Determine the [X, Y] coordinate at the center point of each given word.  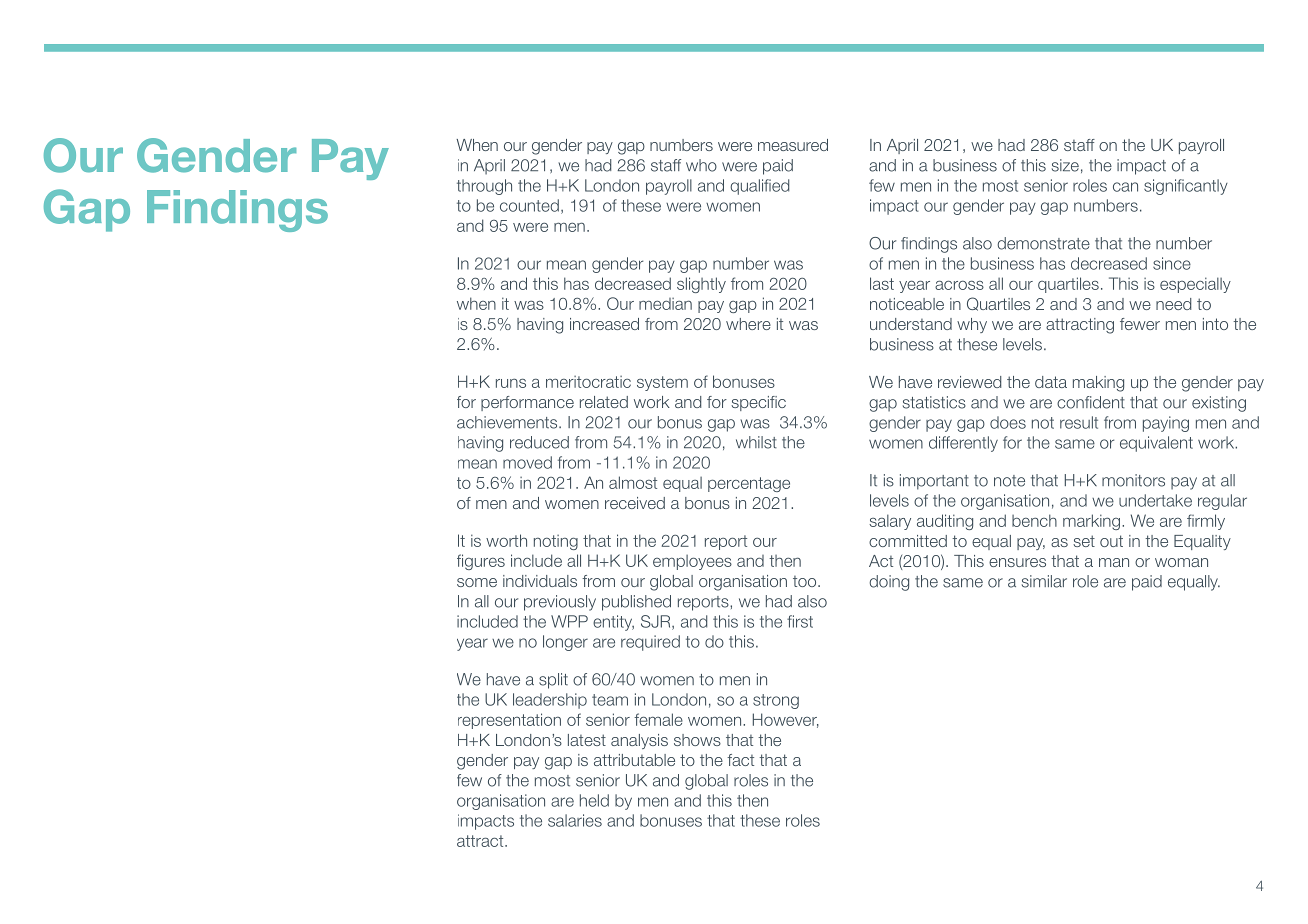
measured [793, 145]
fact [740, 760]
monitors [1133, 480]
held [594, 800]
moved [527, 462]
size [1065, 165]
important [934, 482]
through [484, 187]
